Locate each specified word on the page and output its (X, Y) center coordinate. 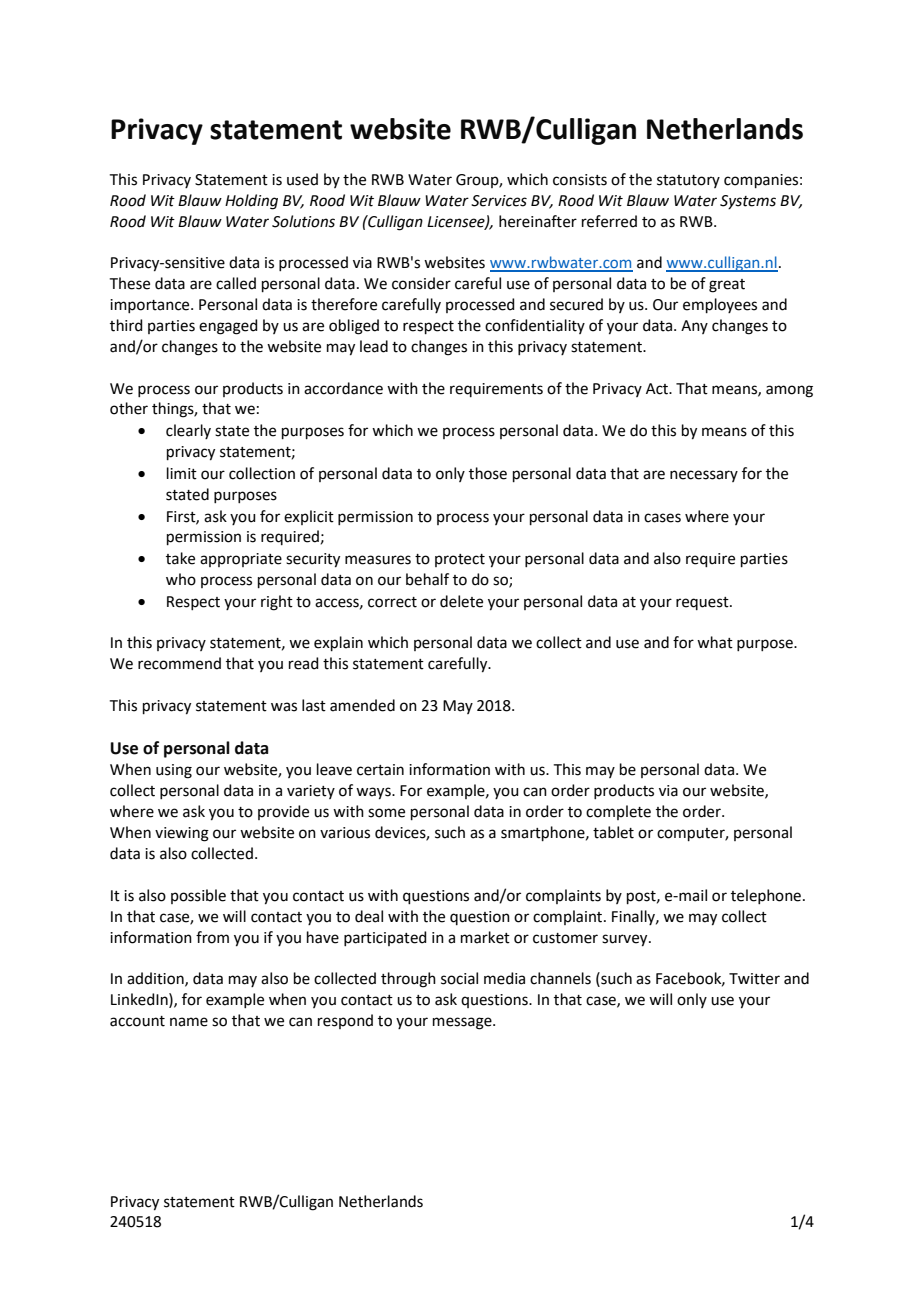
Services (499, 201)
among (789, 391)
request (703, 603)
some (386, 813)
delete (461, 601)
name (189, 1022)
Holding (251, 202)
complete (618, 812)
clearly (188, 431)
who (181, 579)
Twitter (754, 979)
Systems (748, 202)
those (488, 473)
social (459, 978)
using (174, 771)
